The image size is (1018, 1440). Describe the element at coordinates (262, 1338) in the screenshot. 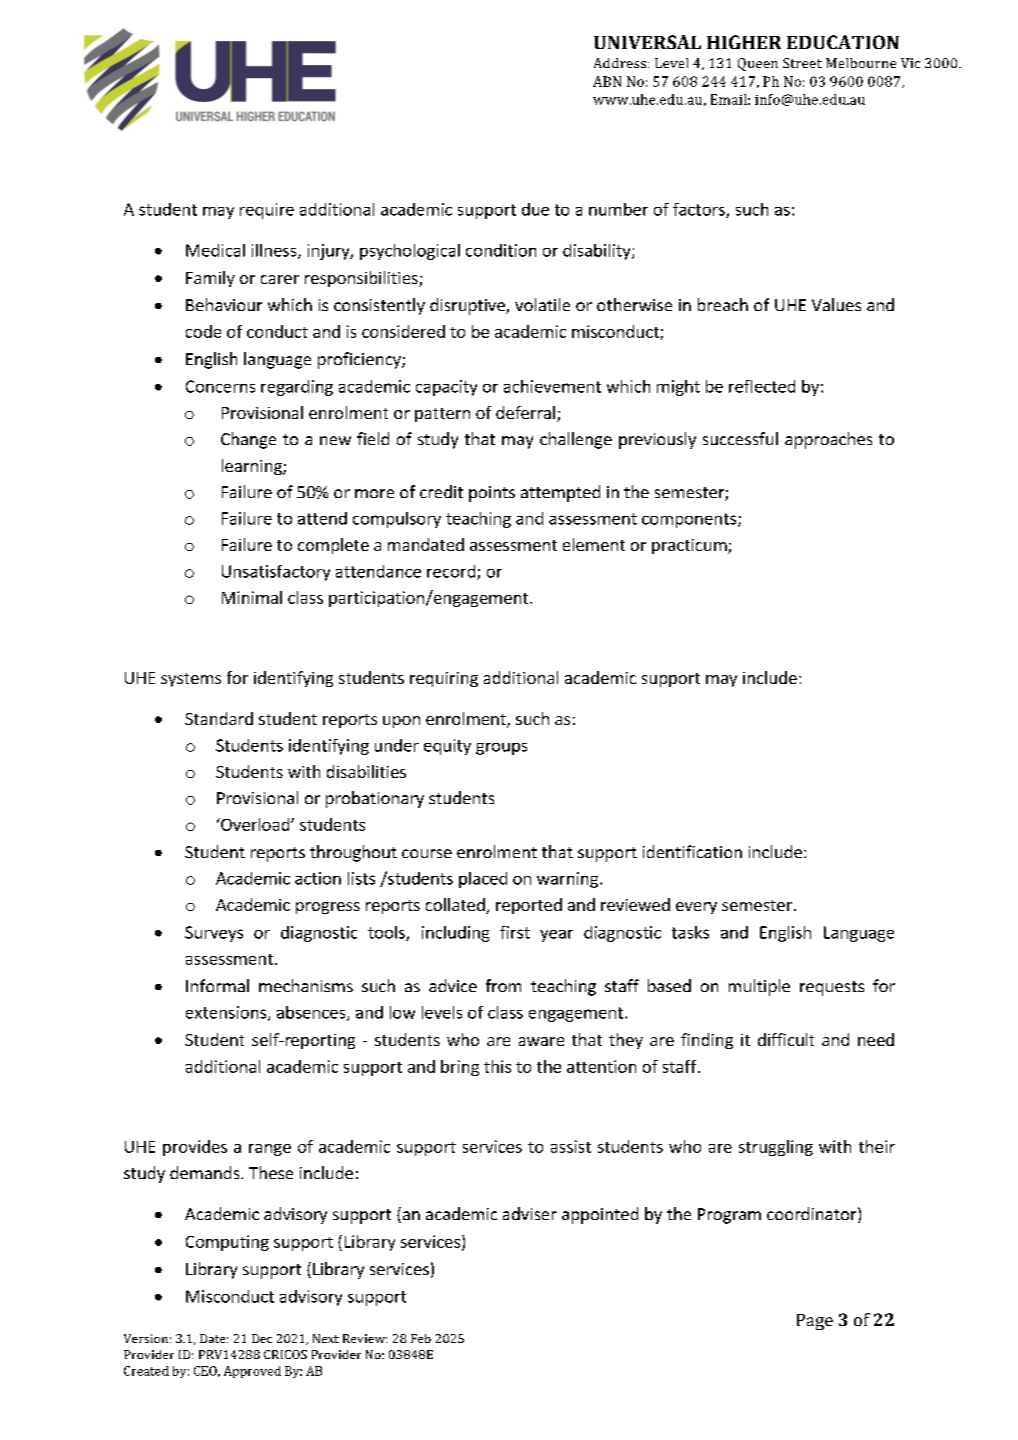

I see `Dec` at that location.
